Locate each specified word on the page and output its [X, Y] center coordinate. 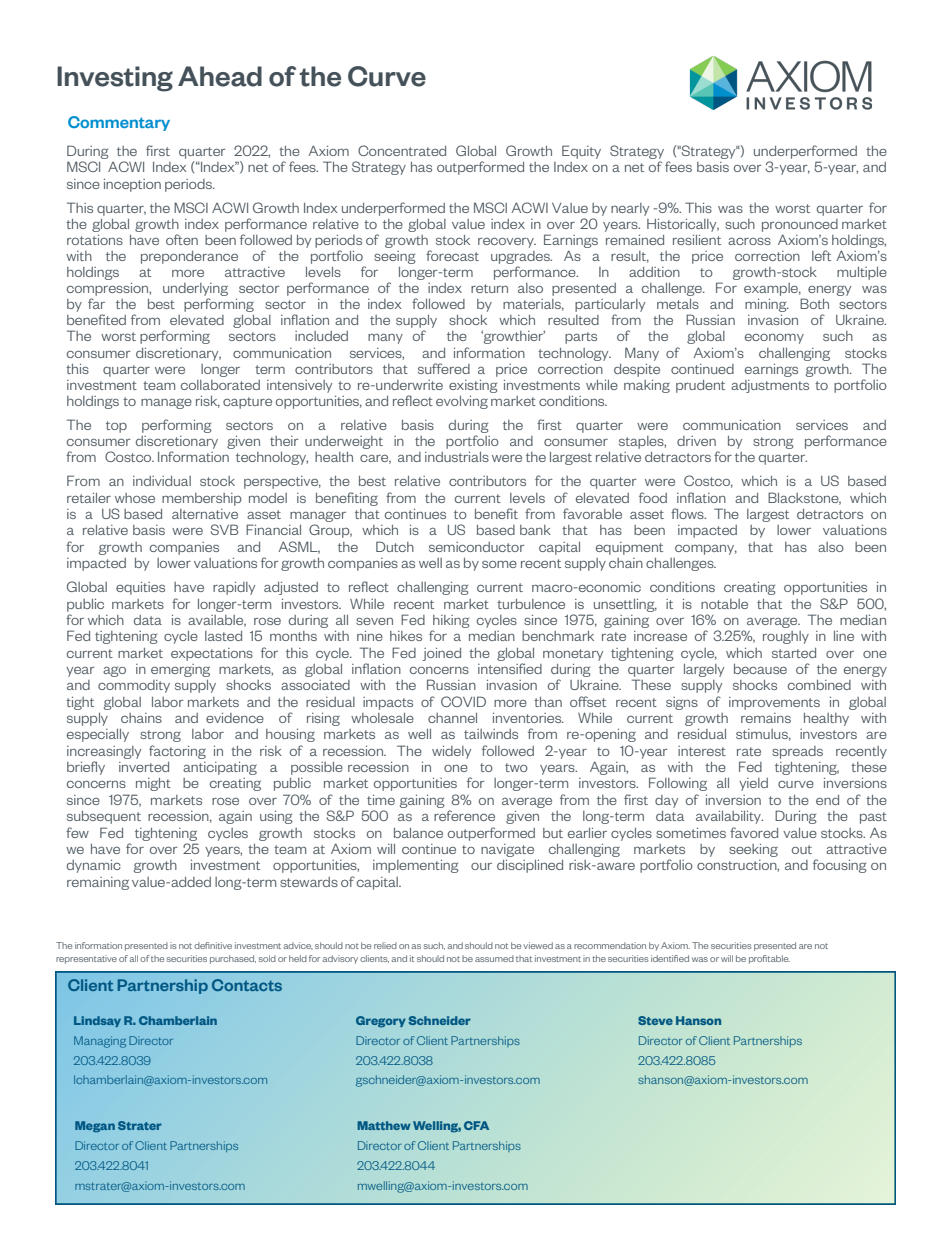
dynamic [94, 866]
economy [774, 339]
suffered [444, 368]
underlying [195, 291]
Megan [95, 1127]
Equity [581, 152]
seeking [753, 850]
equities [140, 588]
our [481, 866]
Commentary [119, 123]
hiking [451, 621]
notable [724, 604]
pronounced [800, 225]
